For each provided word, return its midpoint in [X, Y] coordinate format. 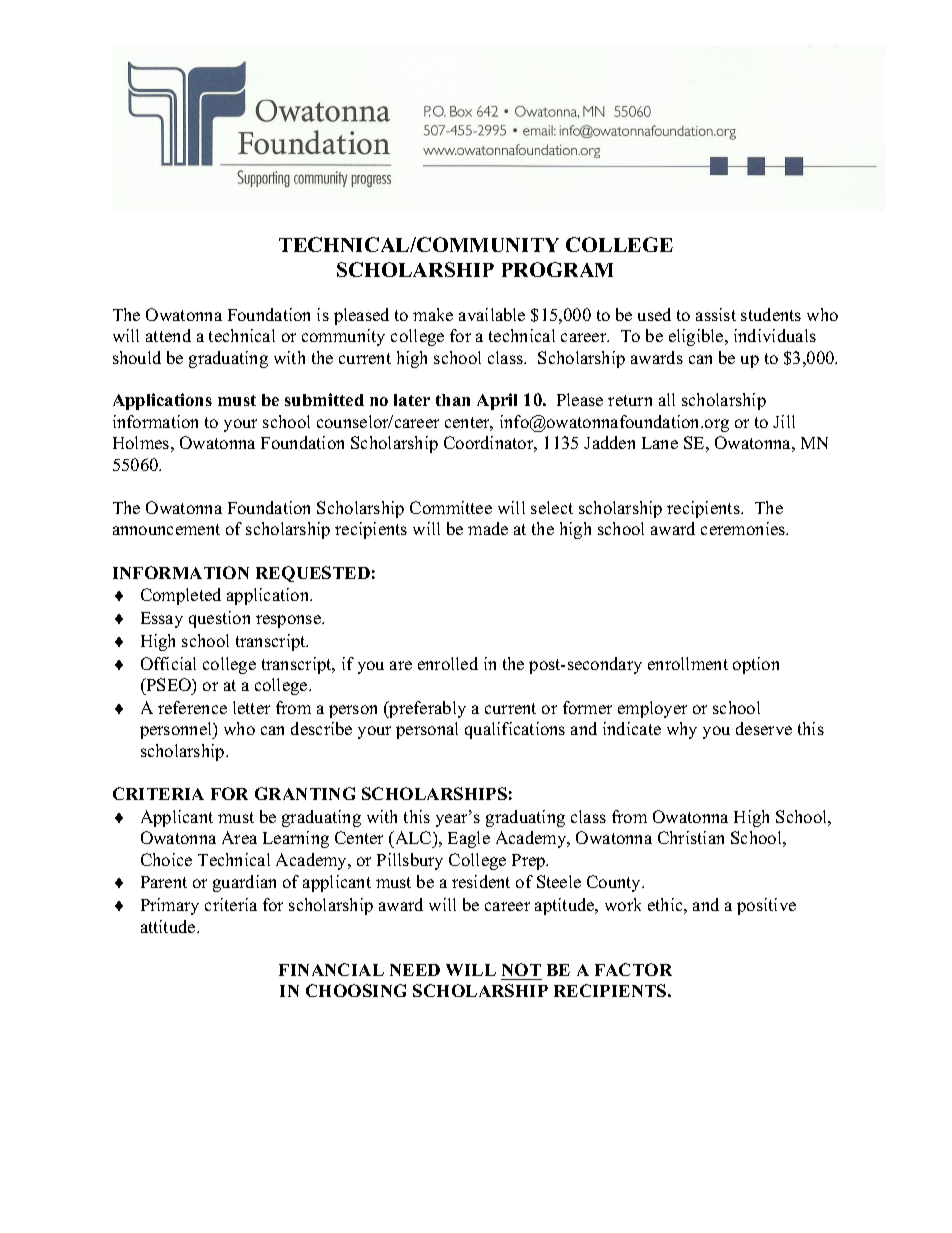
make [433, 314]
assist [716, 314]
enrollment [688, 663]
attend [168, 335]
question [219, 619]
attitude [169, 926]
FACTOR [633, 969]
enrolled [448, 663]
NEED [415, 970]
